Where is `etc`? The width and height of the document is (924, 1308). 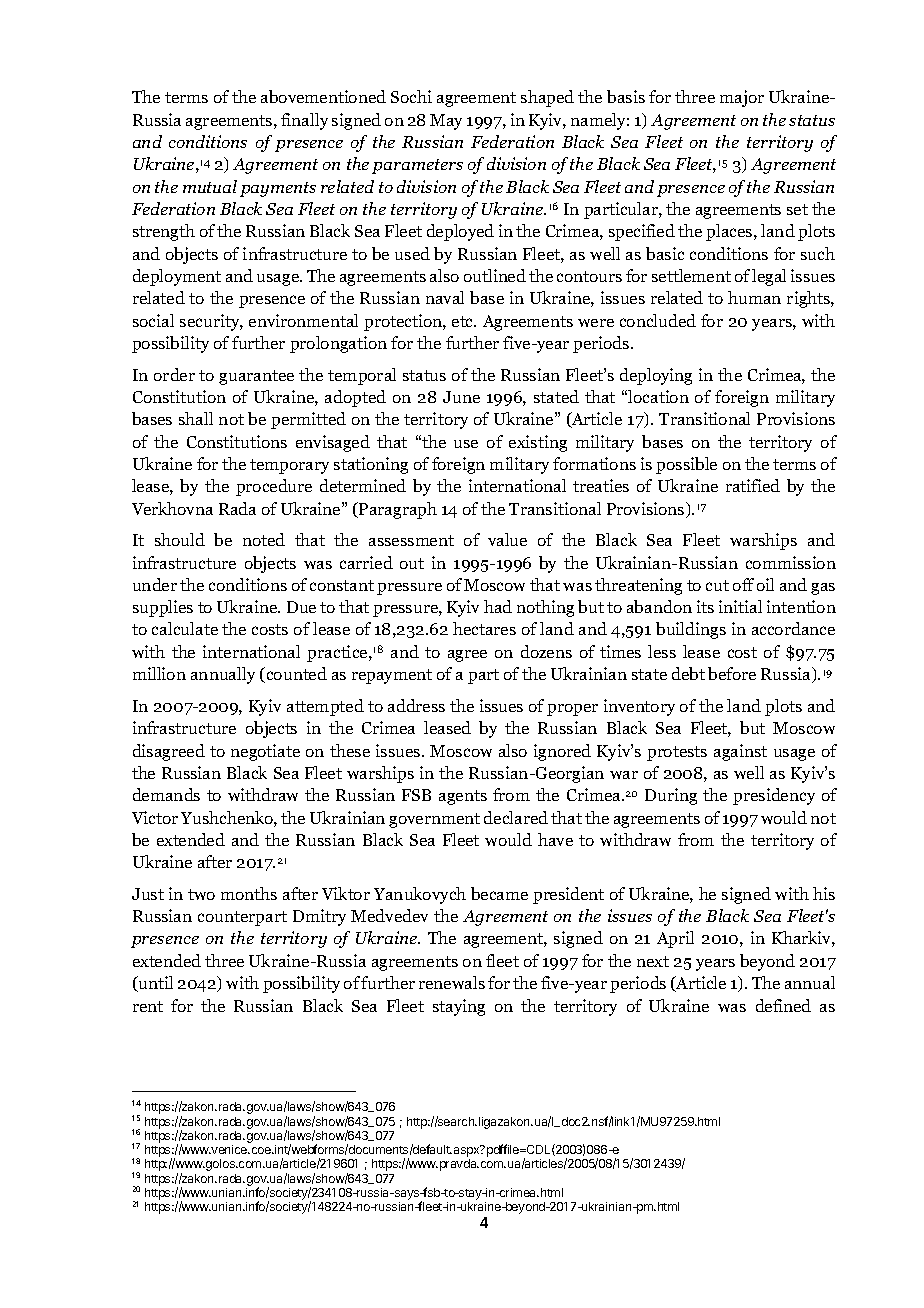 etc is located at coordinates (464, 321).
